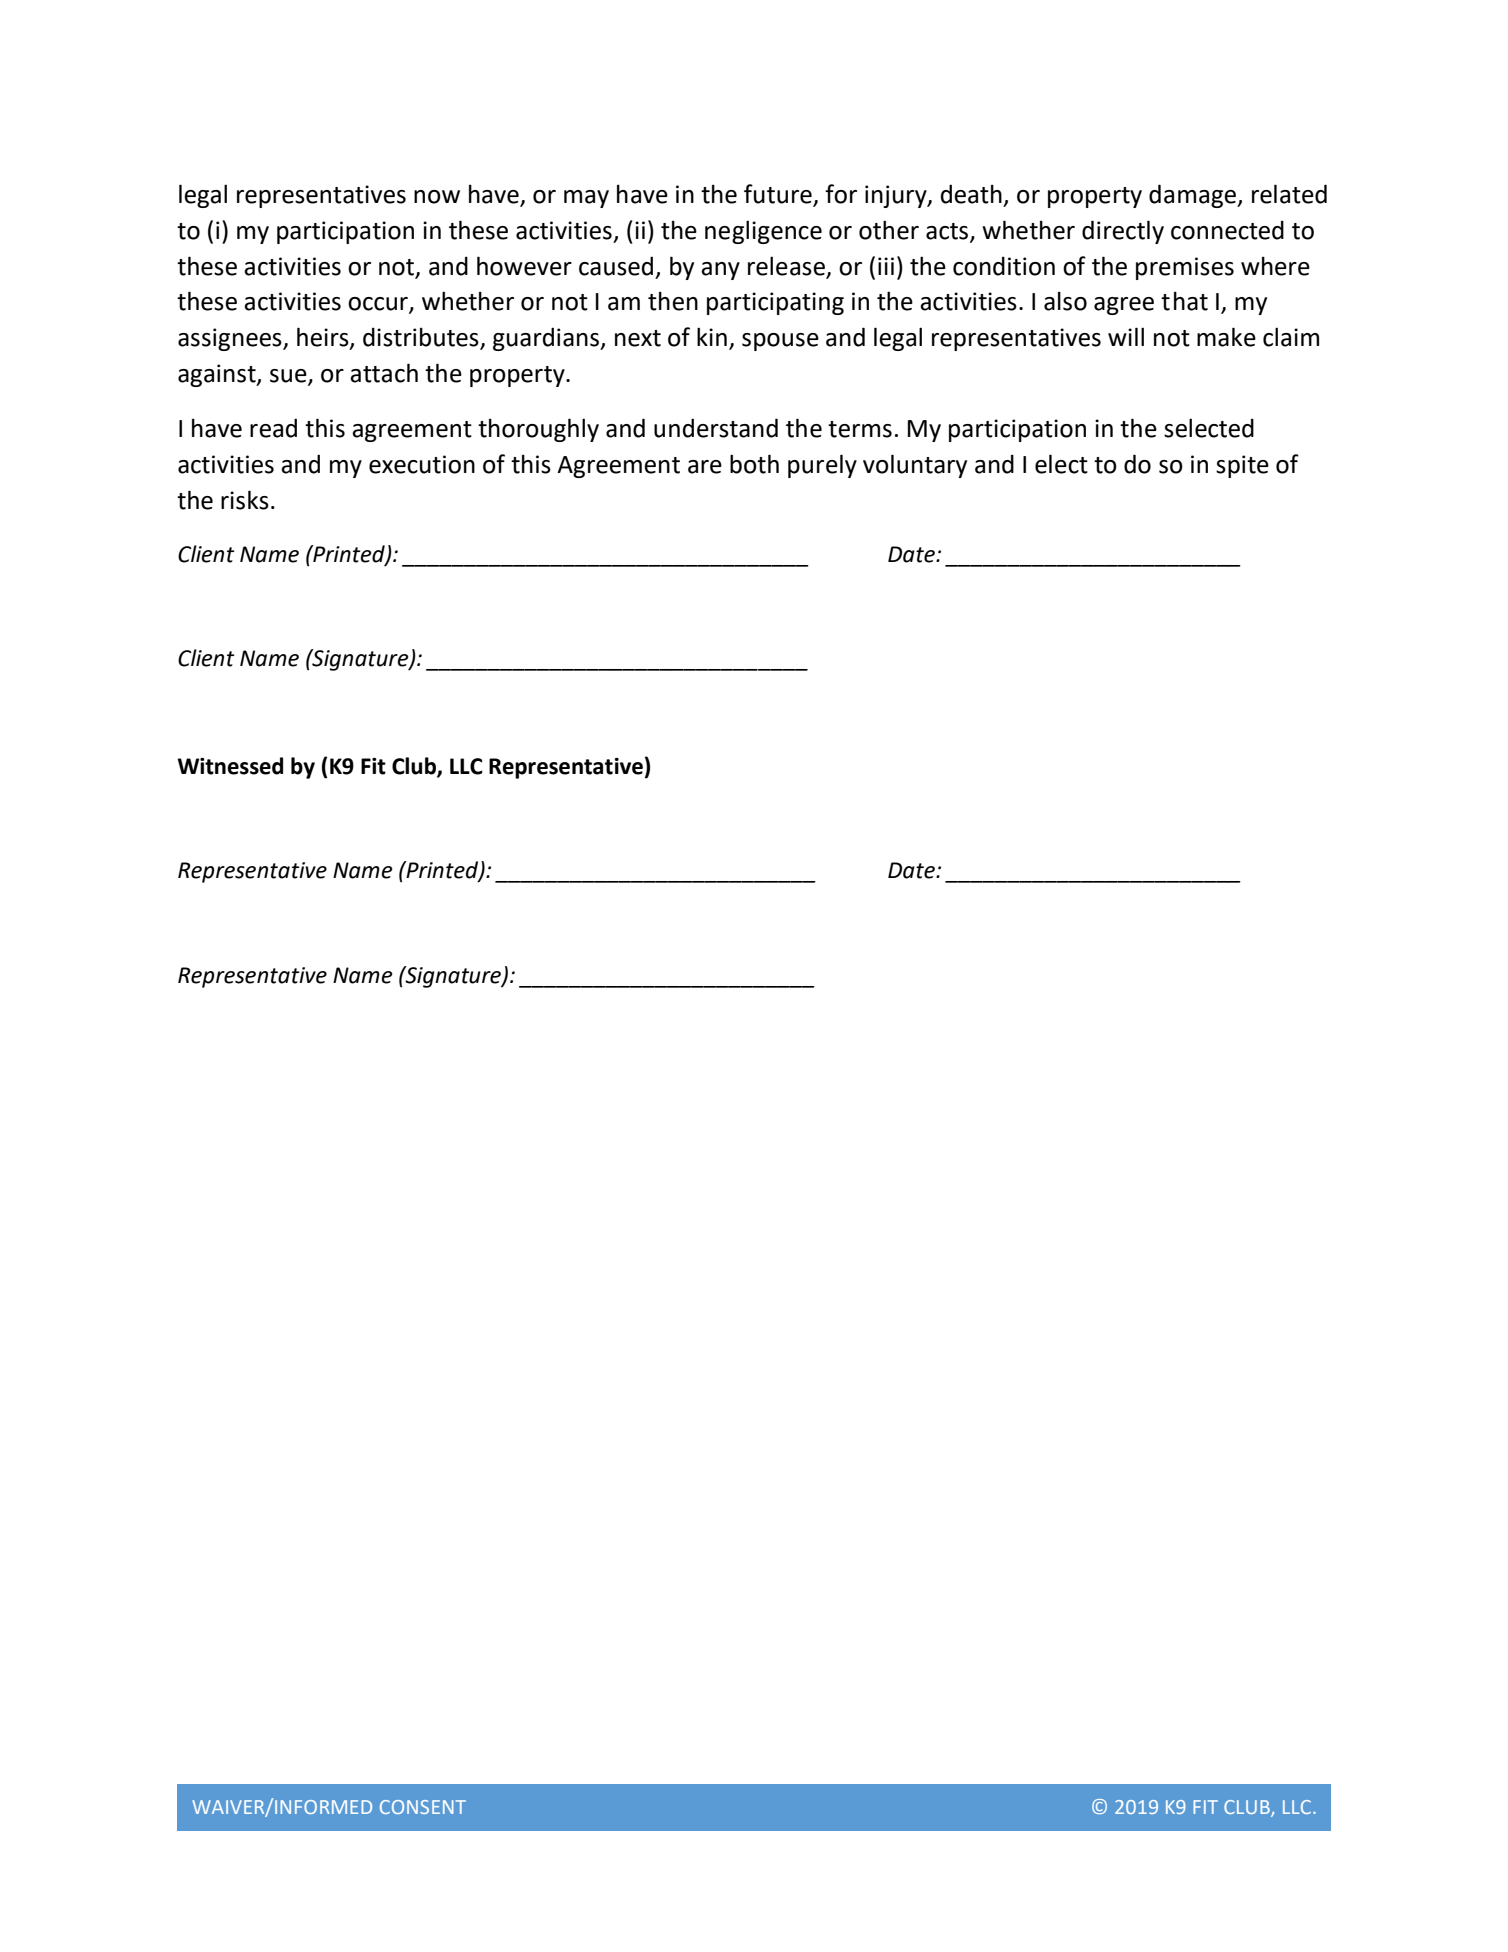 This screenshot has height=1952, width=1508. Describe the element at coordinates (705, 467) in the screenshot. I see `are` at that location.
